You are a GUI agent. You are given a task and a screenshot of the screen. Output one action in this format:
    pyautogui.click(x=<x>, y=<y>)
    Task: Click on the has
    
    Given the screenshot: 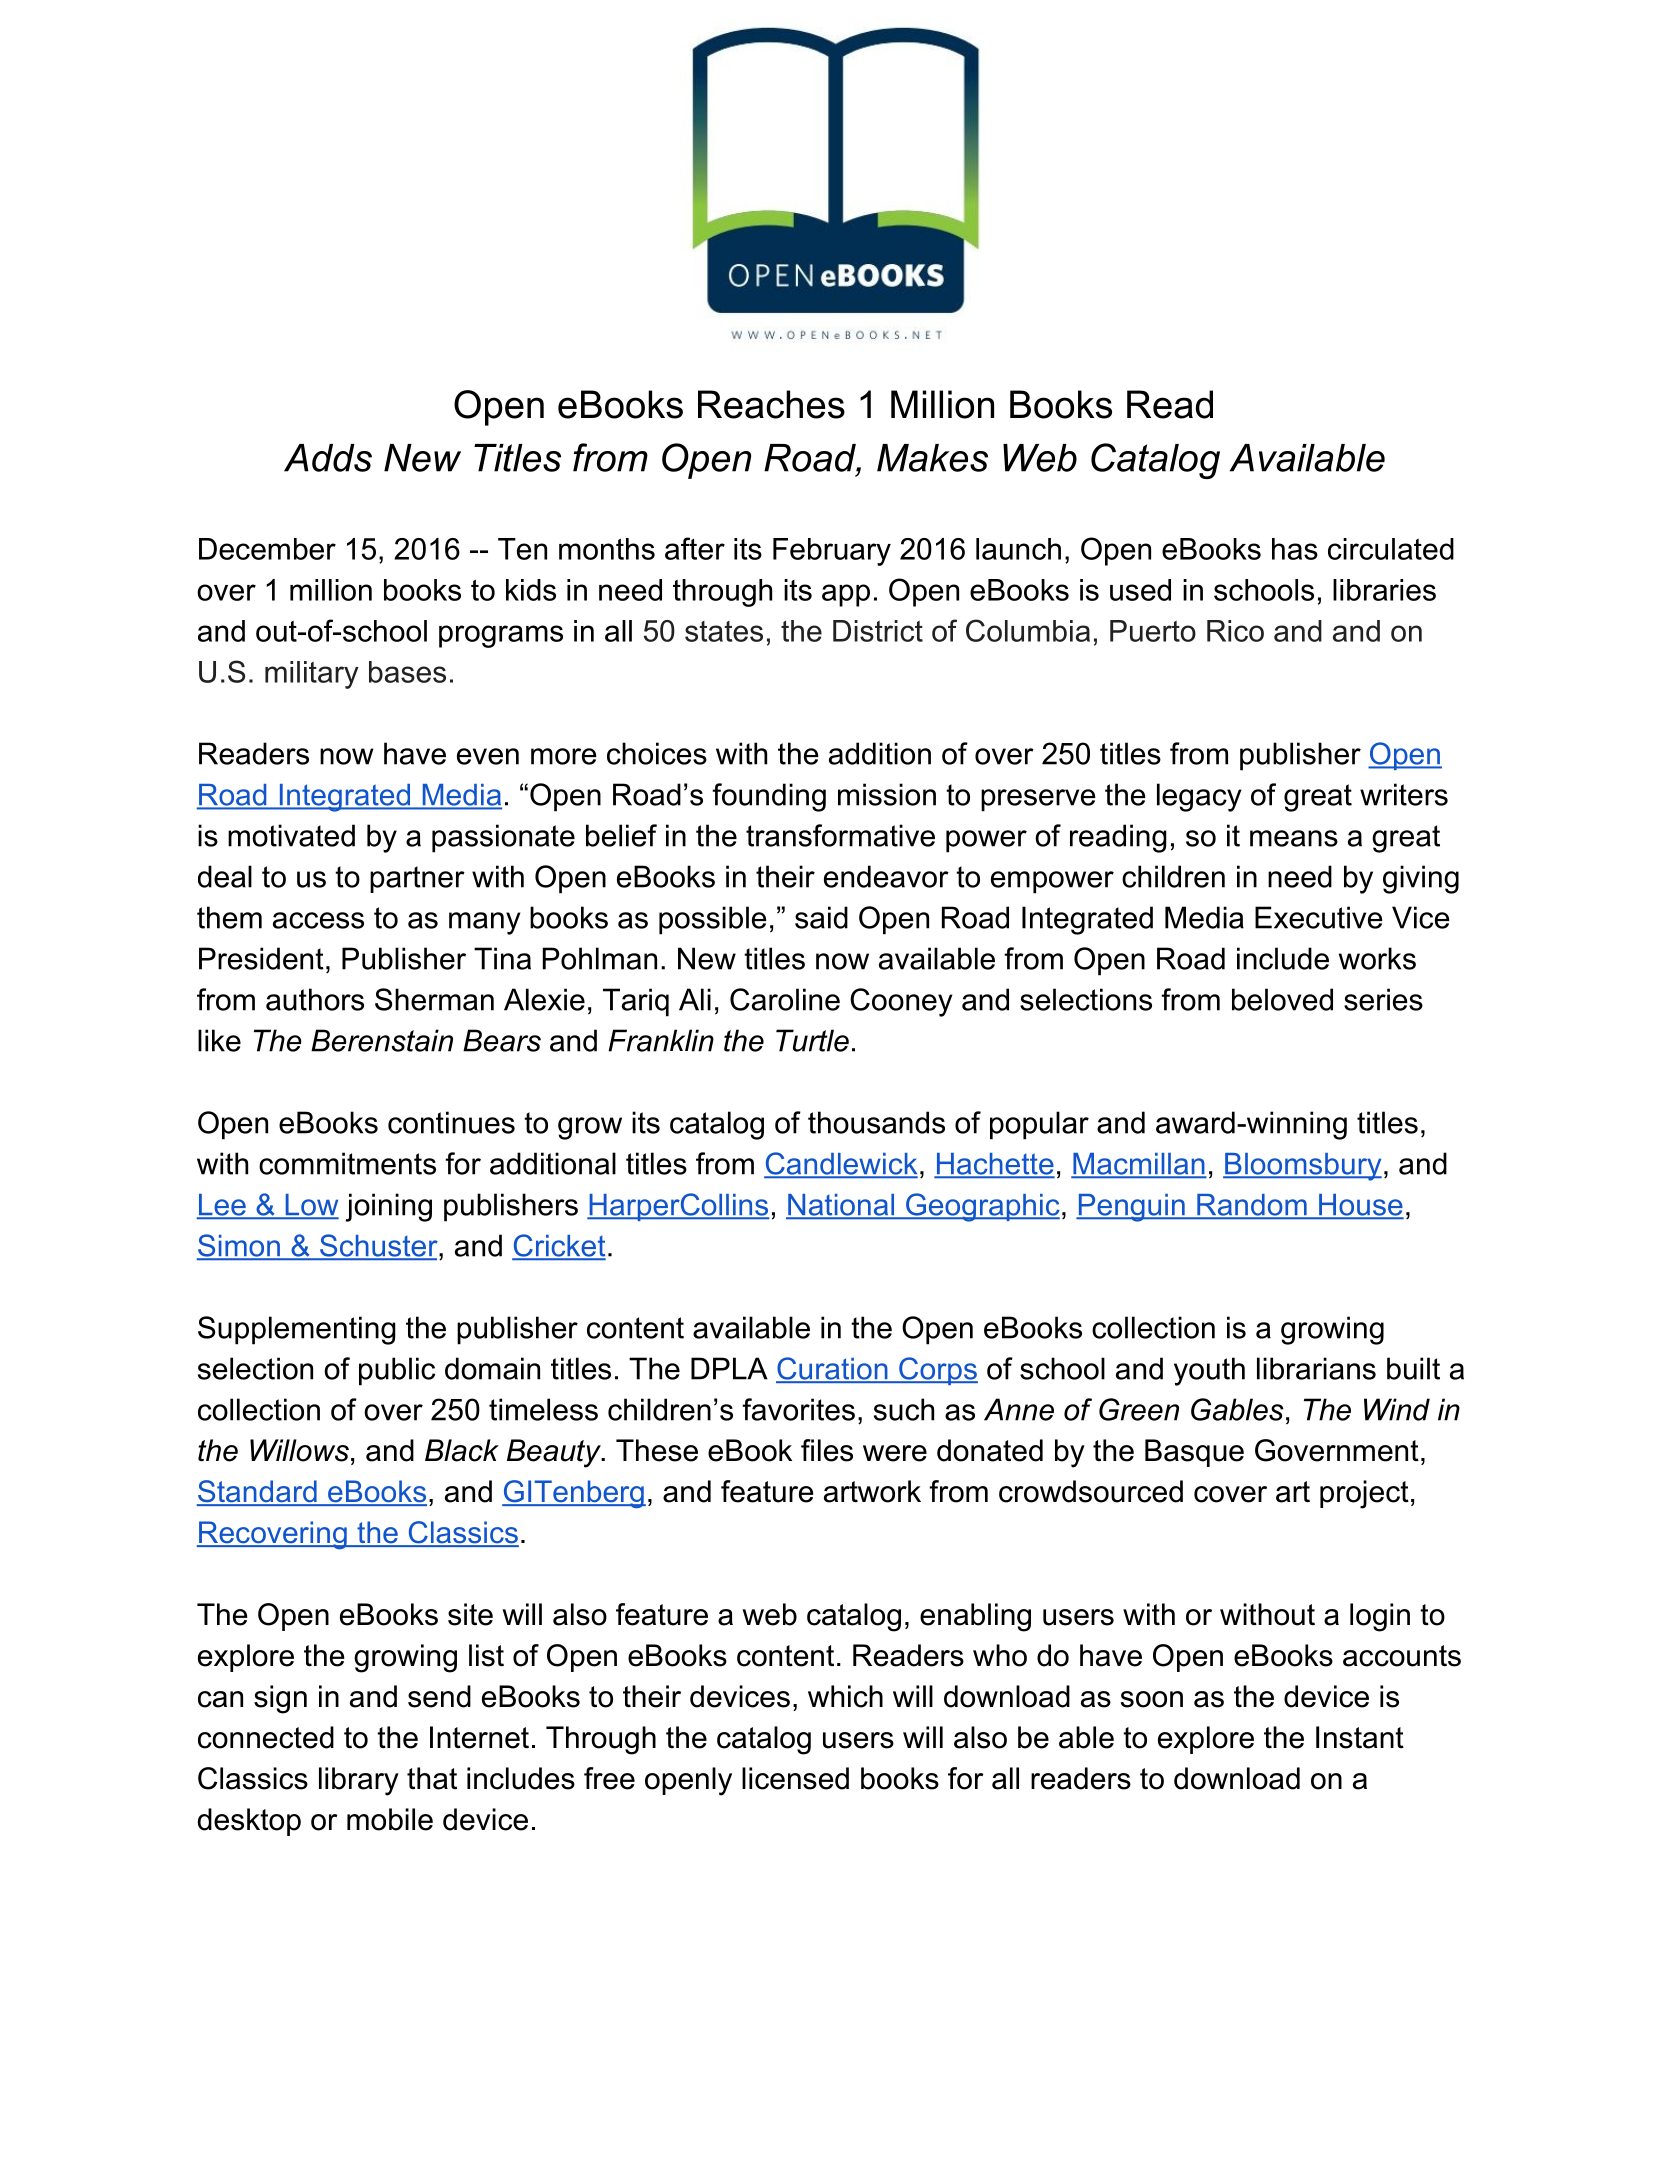 What is the action you would take?
    pyautogui.click(x=1295, y=549)
